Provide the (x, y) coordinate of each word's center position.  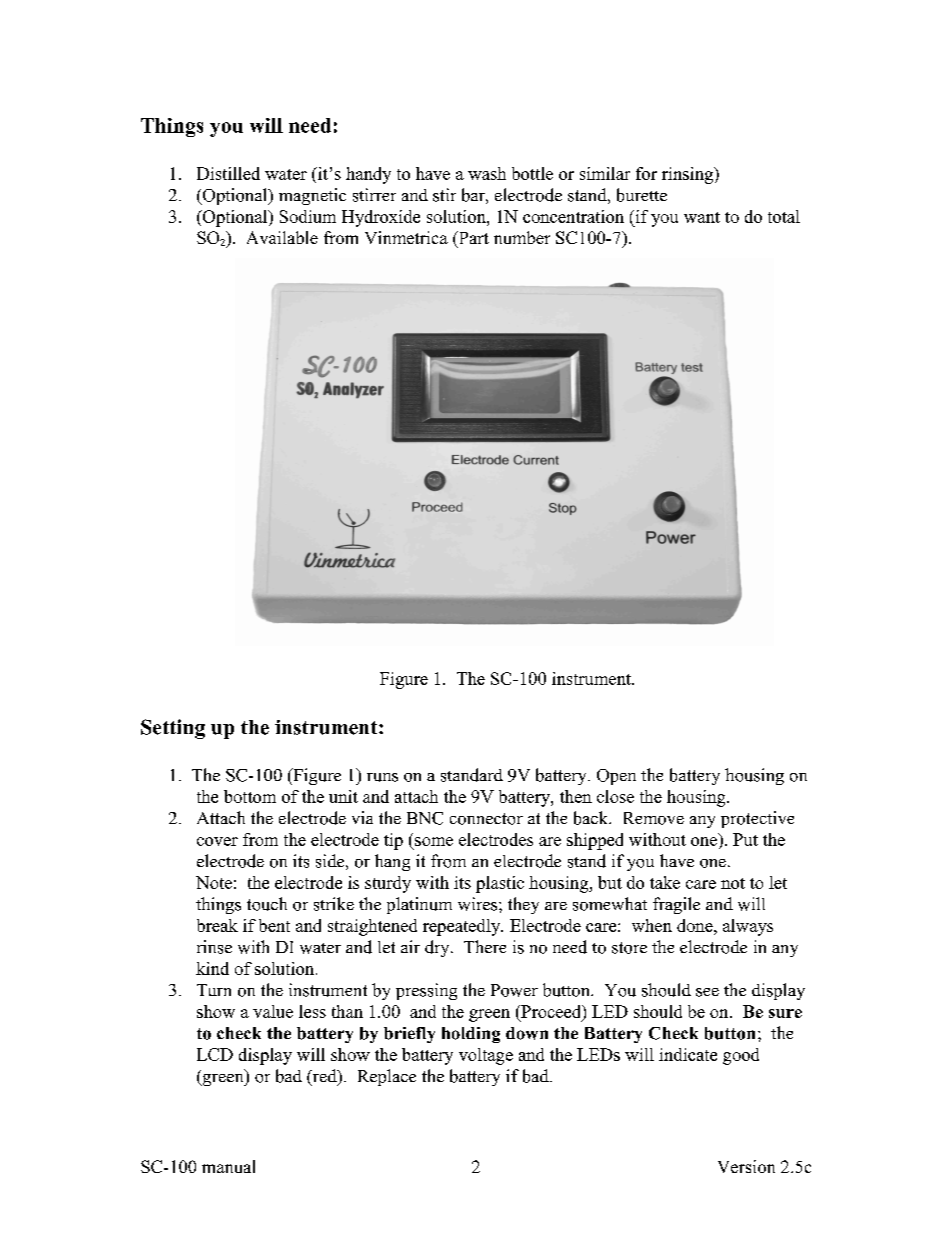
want (702, 217)
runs (382, 777)
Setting (173, 729)
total (784, 216)
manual (228, 1166)
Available (282, 237)
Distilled (228, 173)
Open (616, 777)
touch (267, 904)
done (696, 925)
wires (479, 904)
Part (472, 239)
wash (487, 173)
